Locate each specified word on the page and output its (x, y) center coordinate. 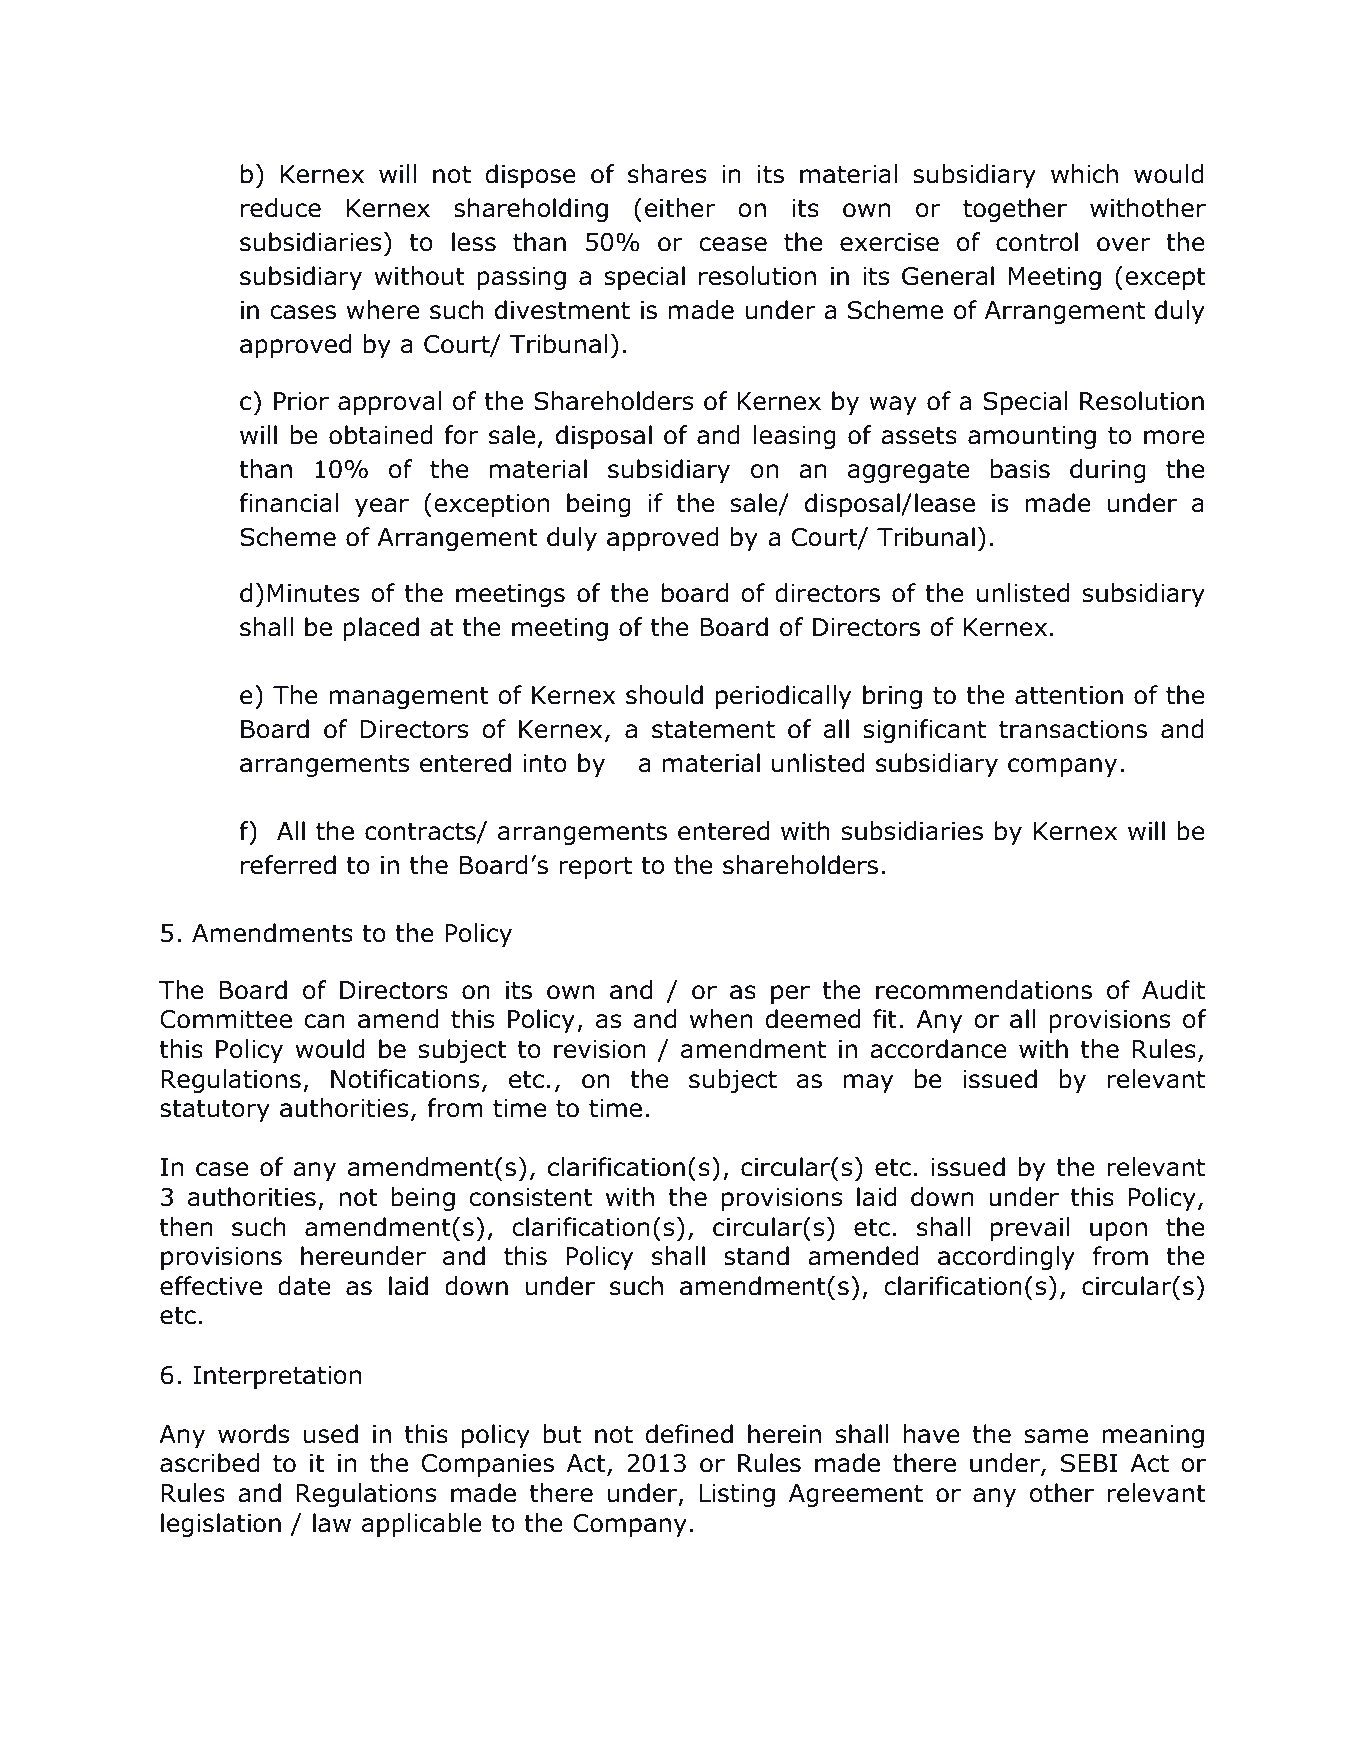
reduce (281, 208)
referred (288, 865)
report (595, 868)
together (1015, 210)
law (332, 1523)
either (680, 208)
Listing (737, 1495)
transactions (1073, 729)
